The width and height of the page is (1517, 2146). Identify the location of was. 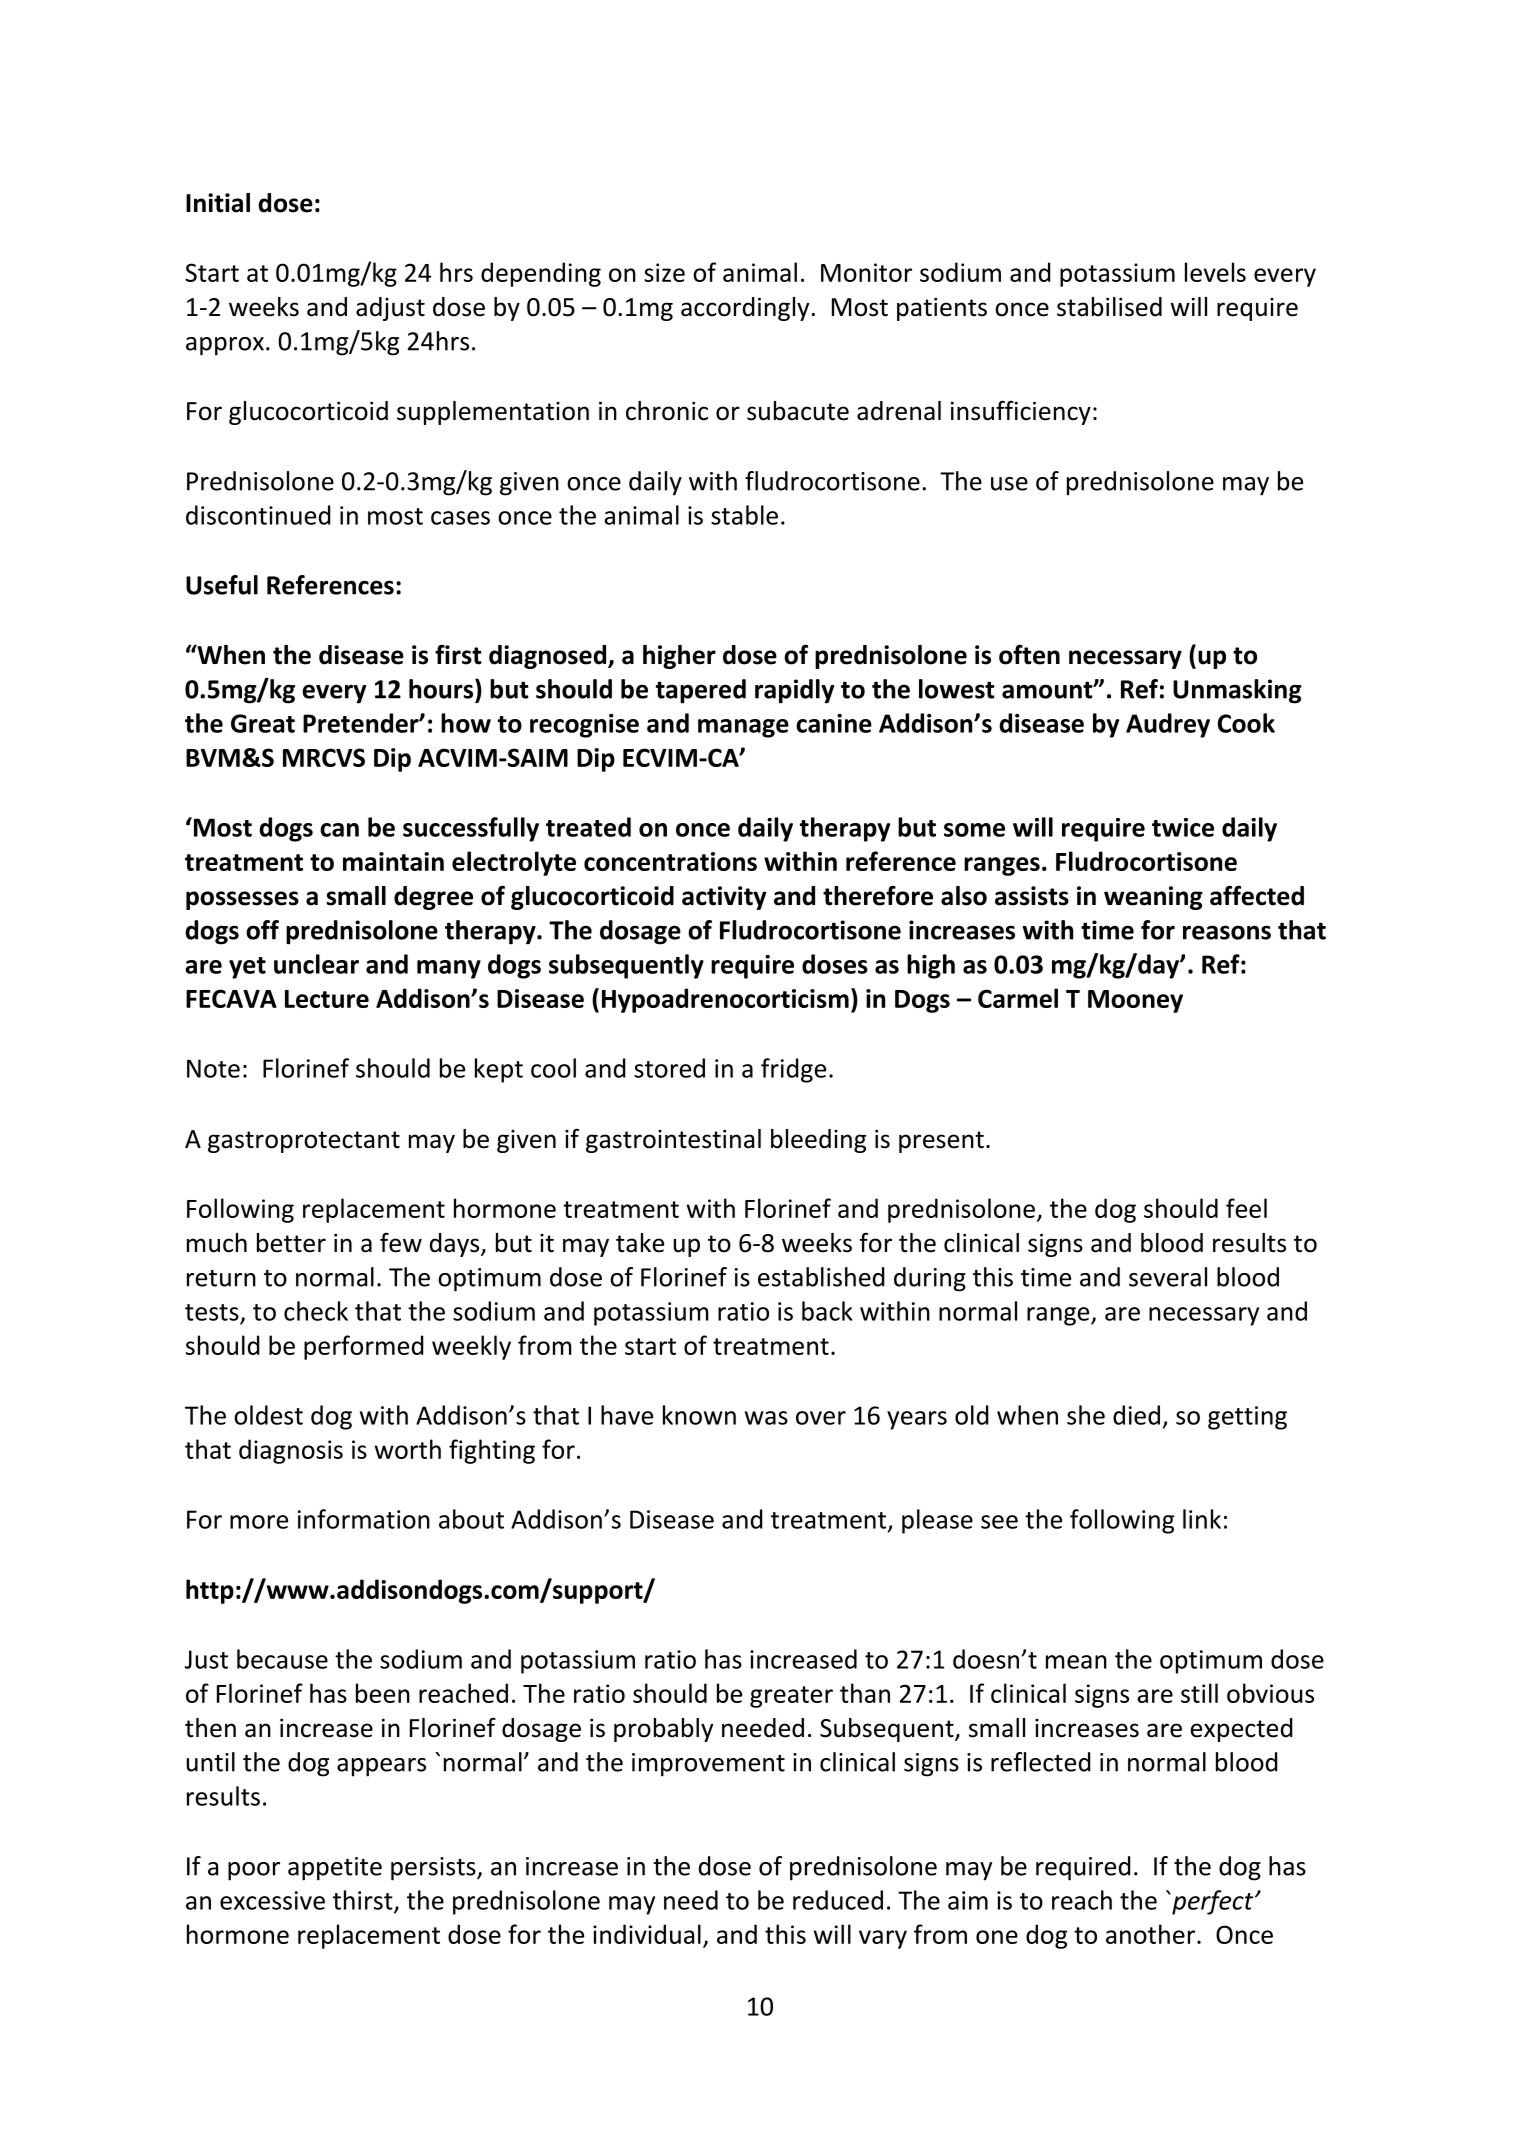
(766, 1418).
